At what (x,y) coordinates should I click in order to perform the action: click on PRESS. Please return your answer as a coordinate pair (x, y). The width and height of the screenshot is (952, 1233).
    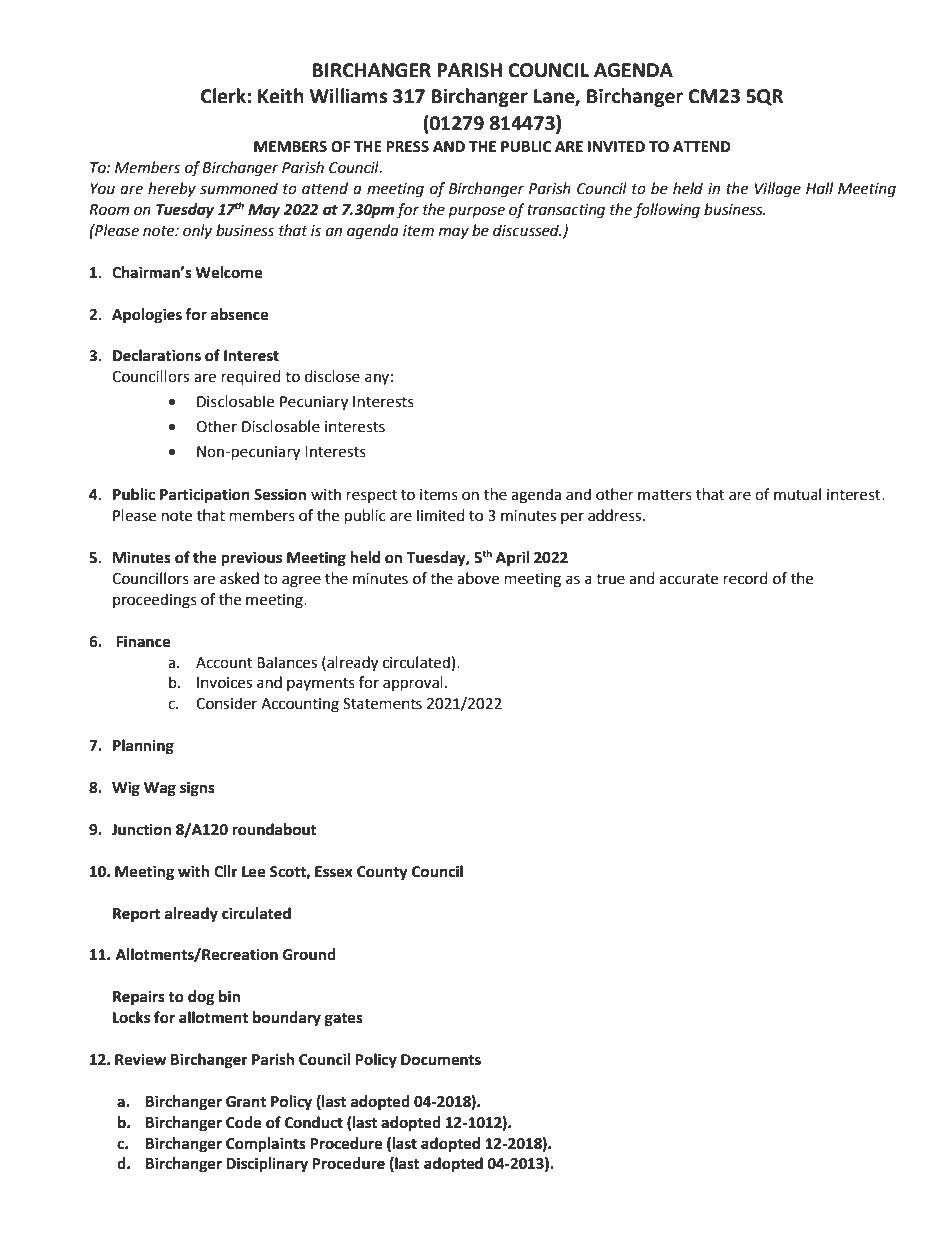
    Looking at the image, I should click on (407, 147).
